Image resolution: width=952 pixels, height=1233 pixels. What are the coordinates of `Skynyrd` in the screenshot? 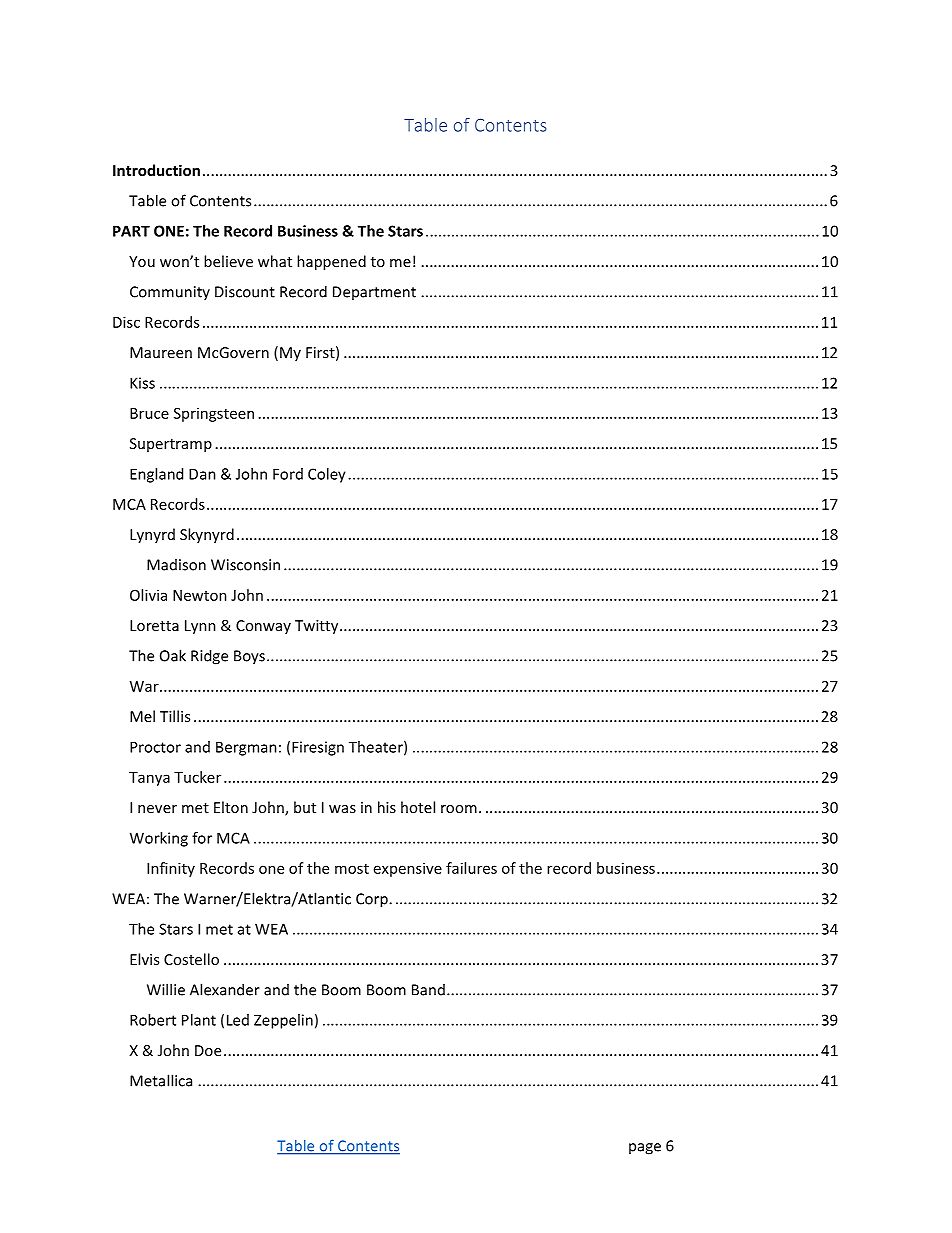 It's located at (207, 535).
